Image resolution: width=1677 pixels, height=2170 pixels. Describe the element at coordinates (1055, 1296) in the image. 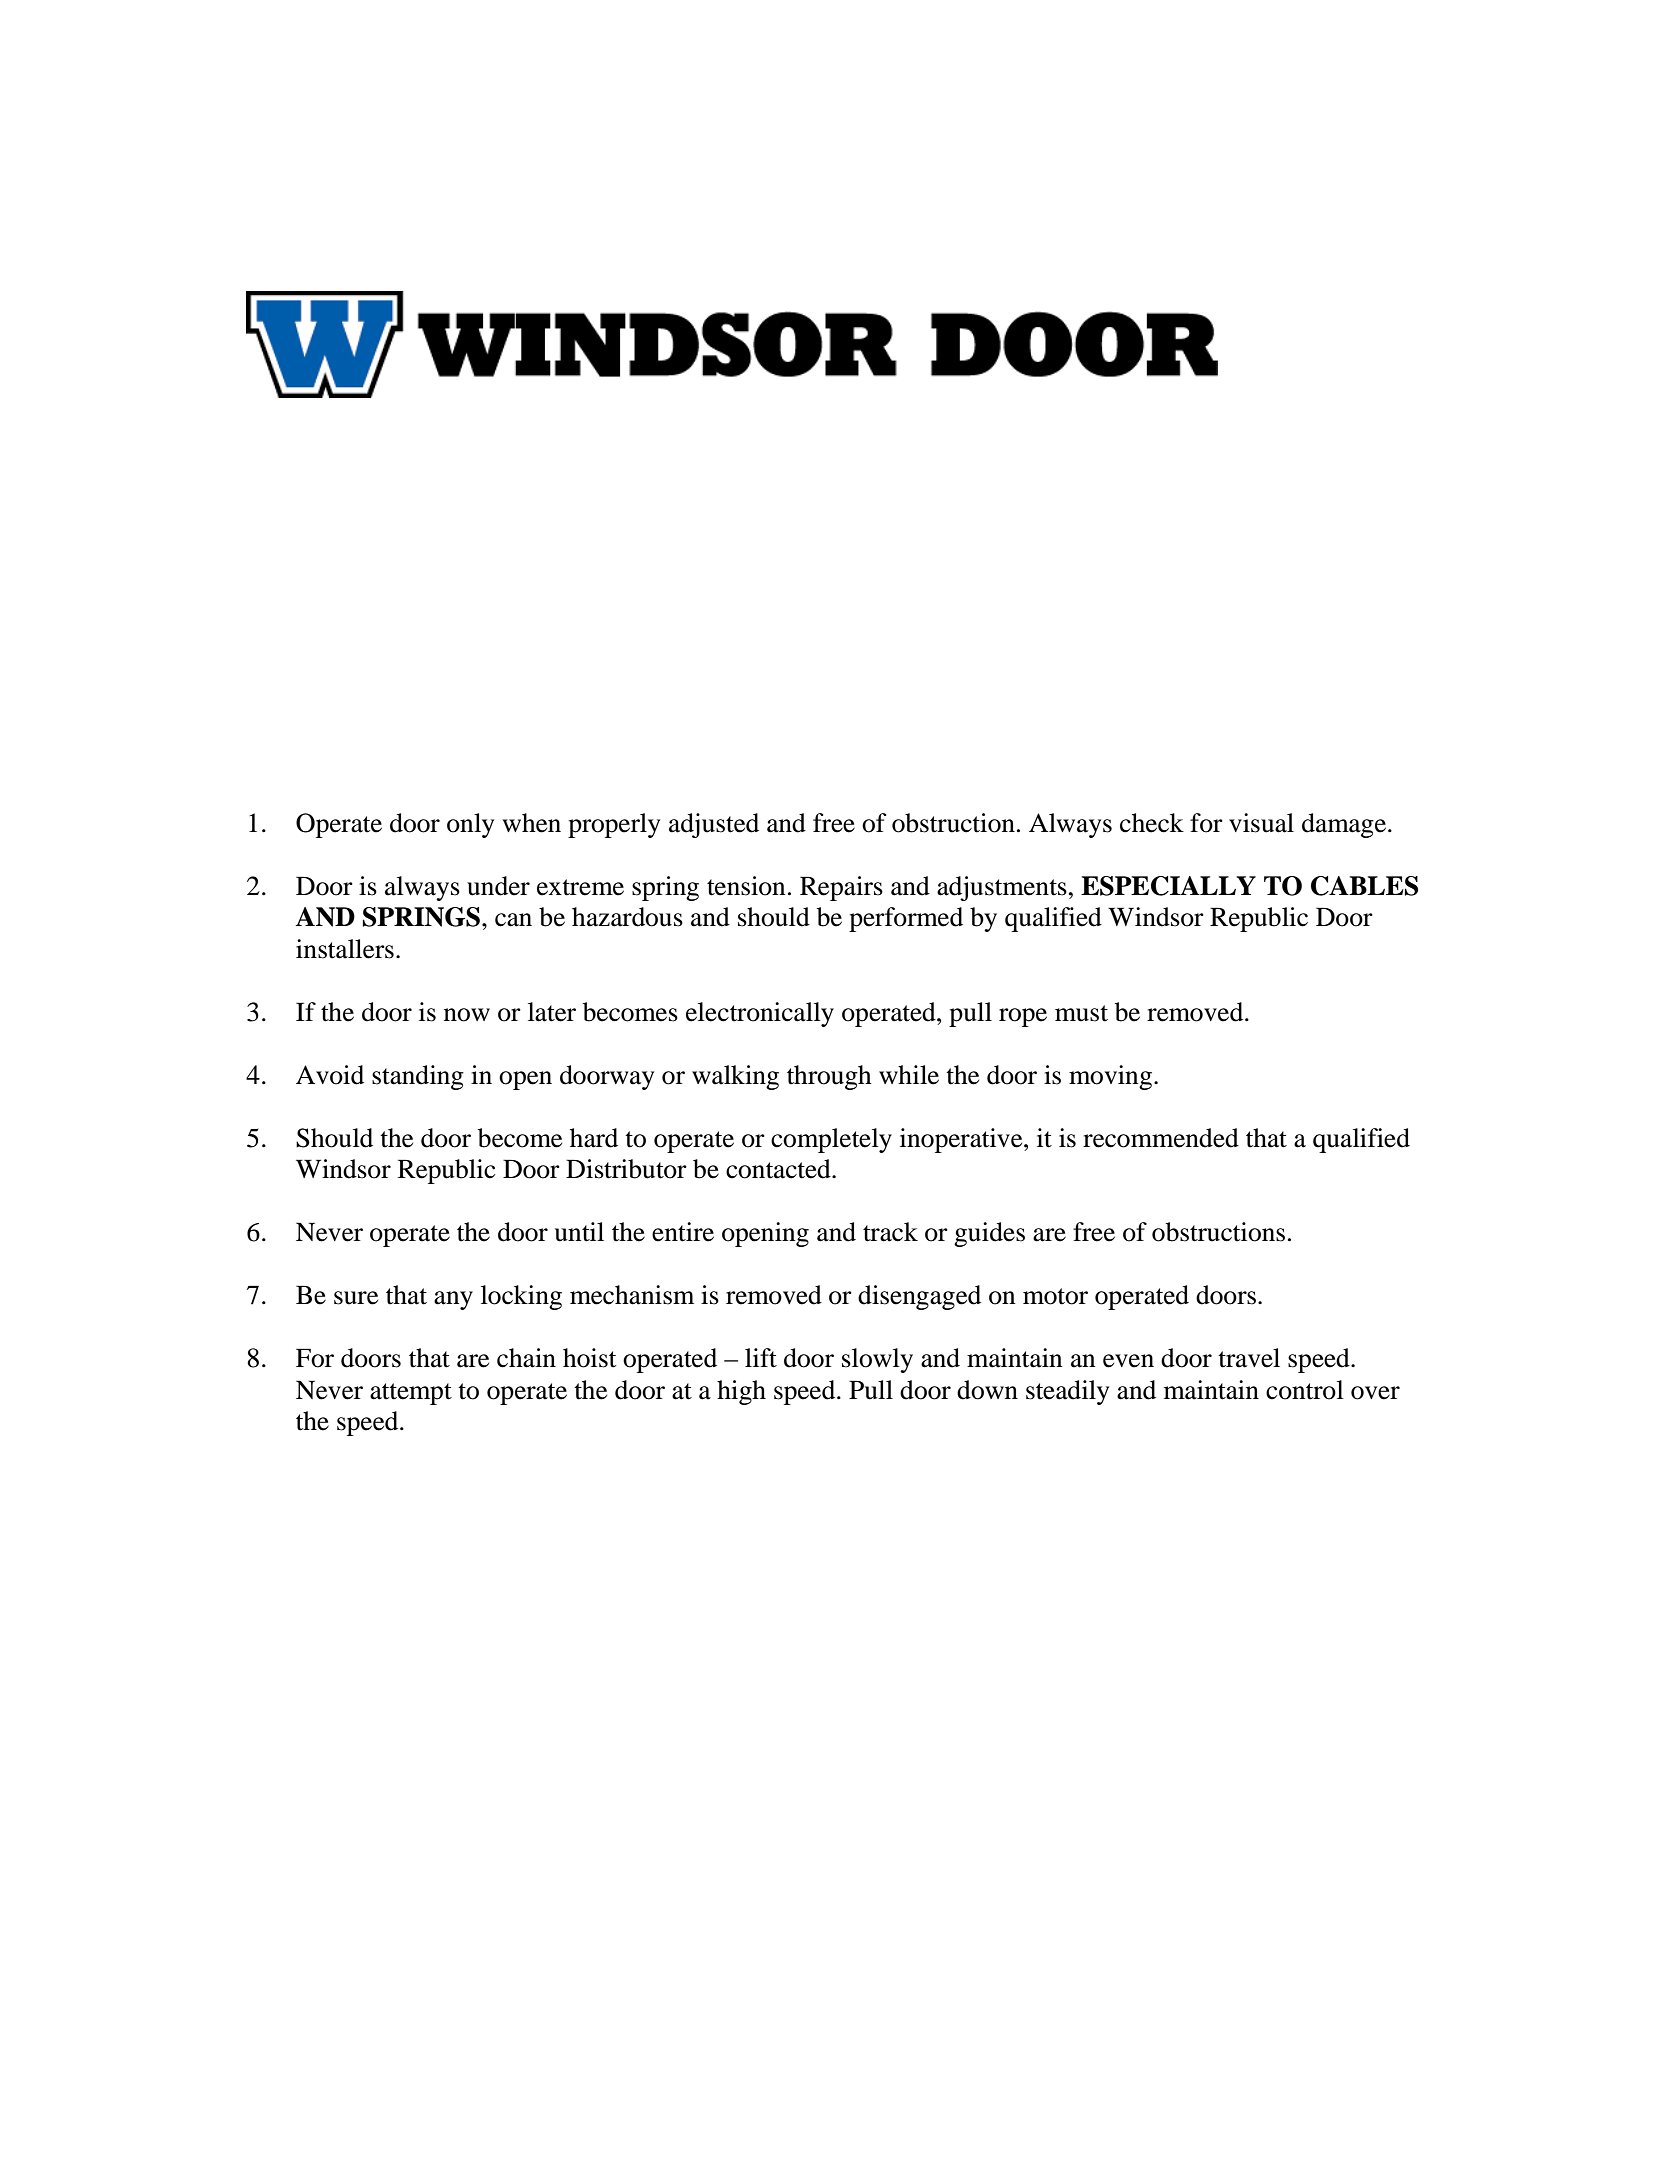

I see `motor` at that location.
